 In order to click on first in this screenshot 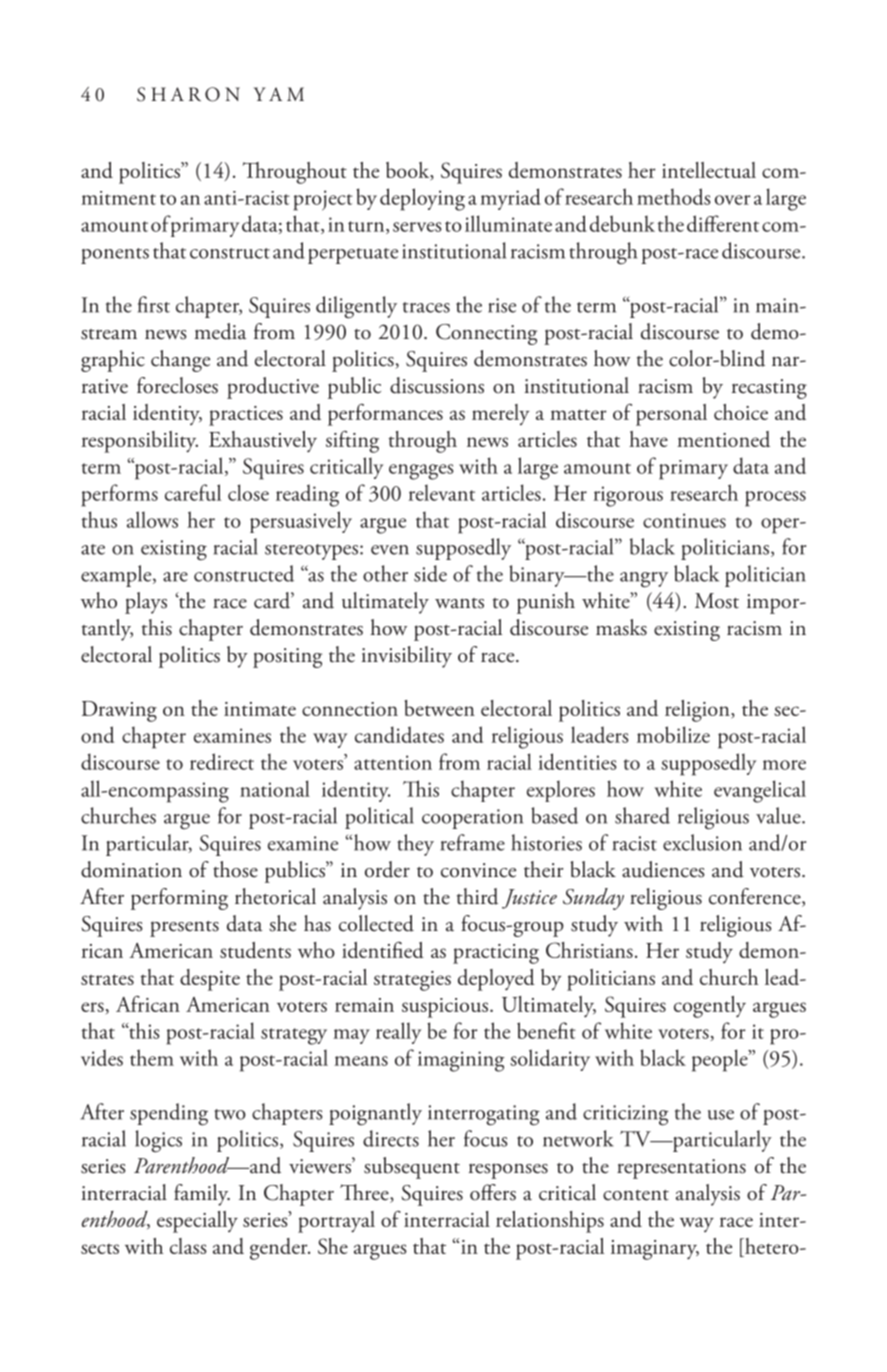, I will do `click(154, 304)`.
